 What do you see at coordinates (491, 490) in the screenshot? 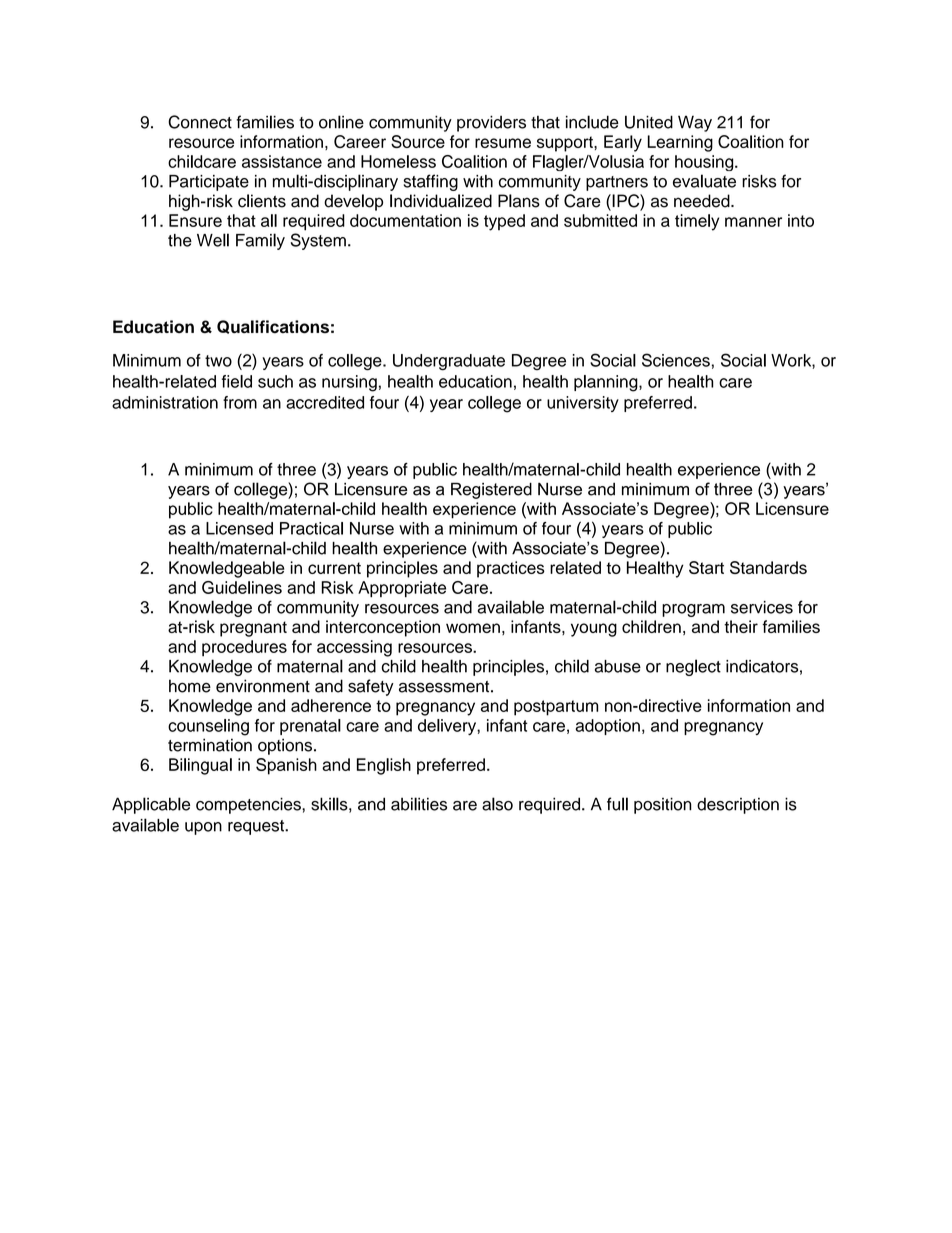
I see `Registered` at bounding box center [491, 490].
